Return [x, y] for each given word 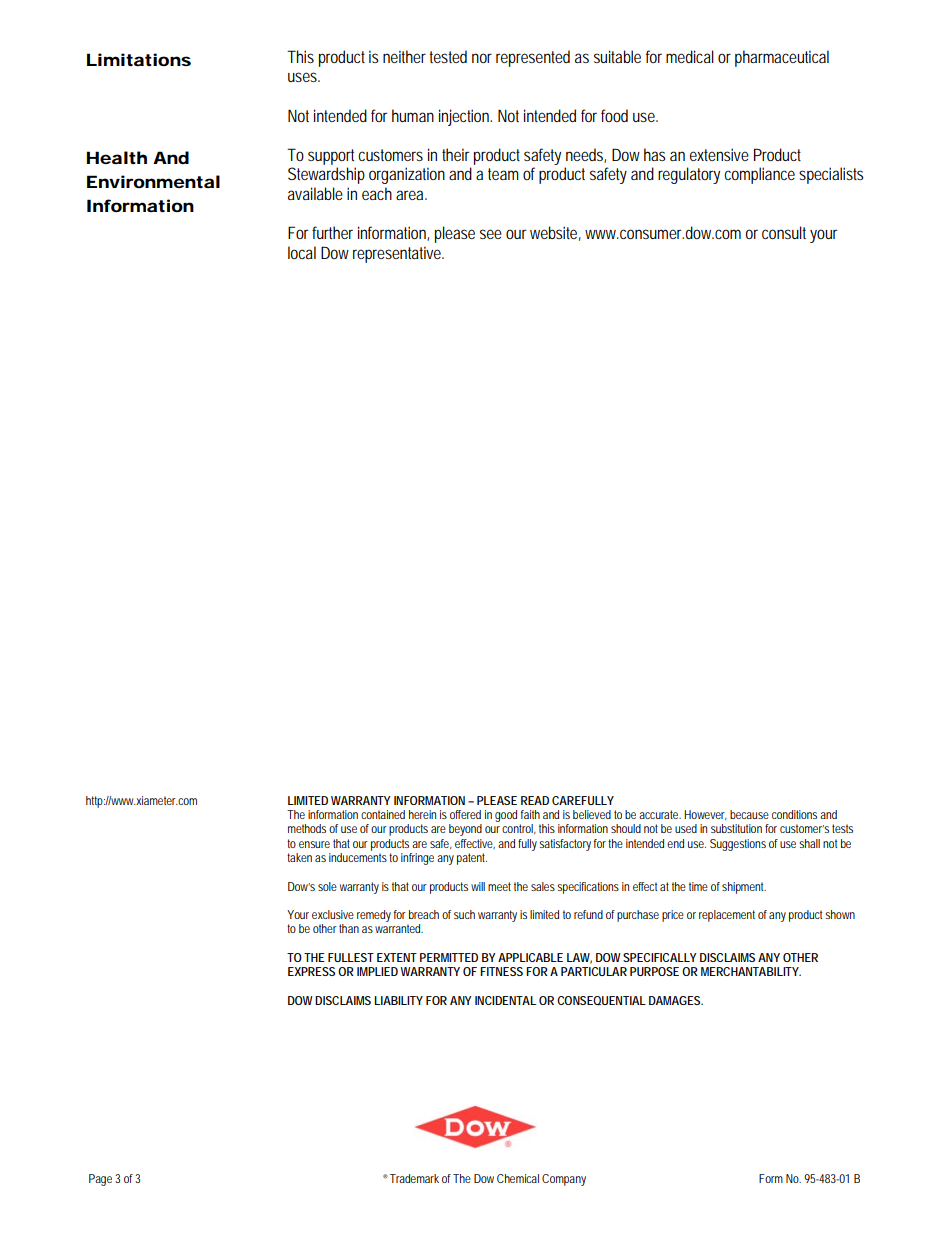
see [491, 234]
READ [535, 800]
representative [398, 254]
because [749, 814]
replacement [727, 916]
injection [465, 117]
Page [100, 1180]
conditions [794, 814]
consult [784, 232]
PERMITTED [449, 957]
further [332, 232]
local [302, 252]
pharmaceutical [782, 58]
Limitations [139, 59]
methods [307, 828]
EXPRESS [311, 971]
